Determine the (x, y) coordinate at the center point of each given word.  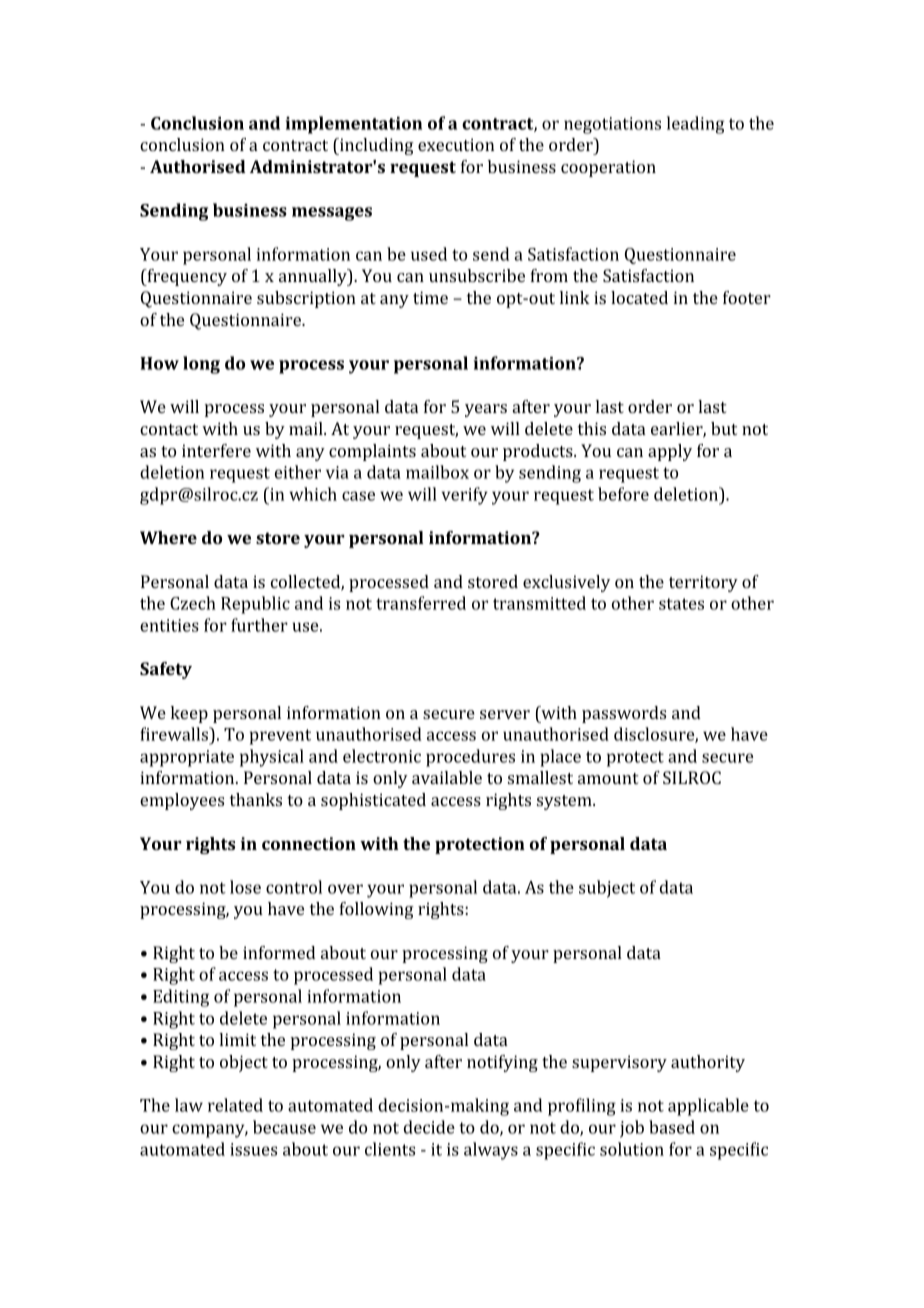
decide (429, 1127)
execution (456, 144)
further (259, 625)
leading (696, 125)
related (235, 1105)
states (681, 604)
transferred (421, 603)
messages (332, 214)
